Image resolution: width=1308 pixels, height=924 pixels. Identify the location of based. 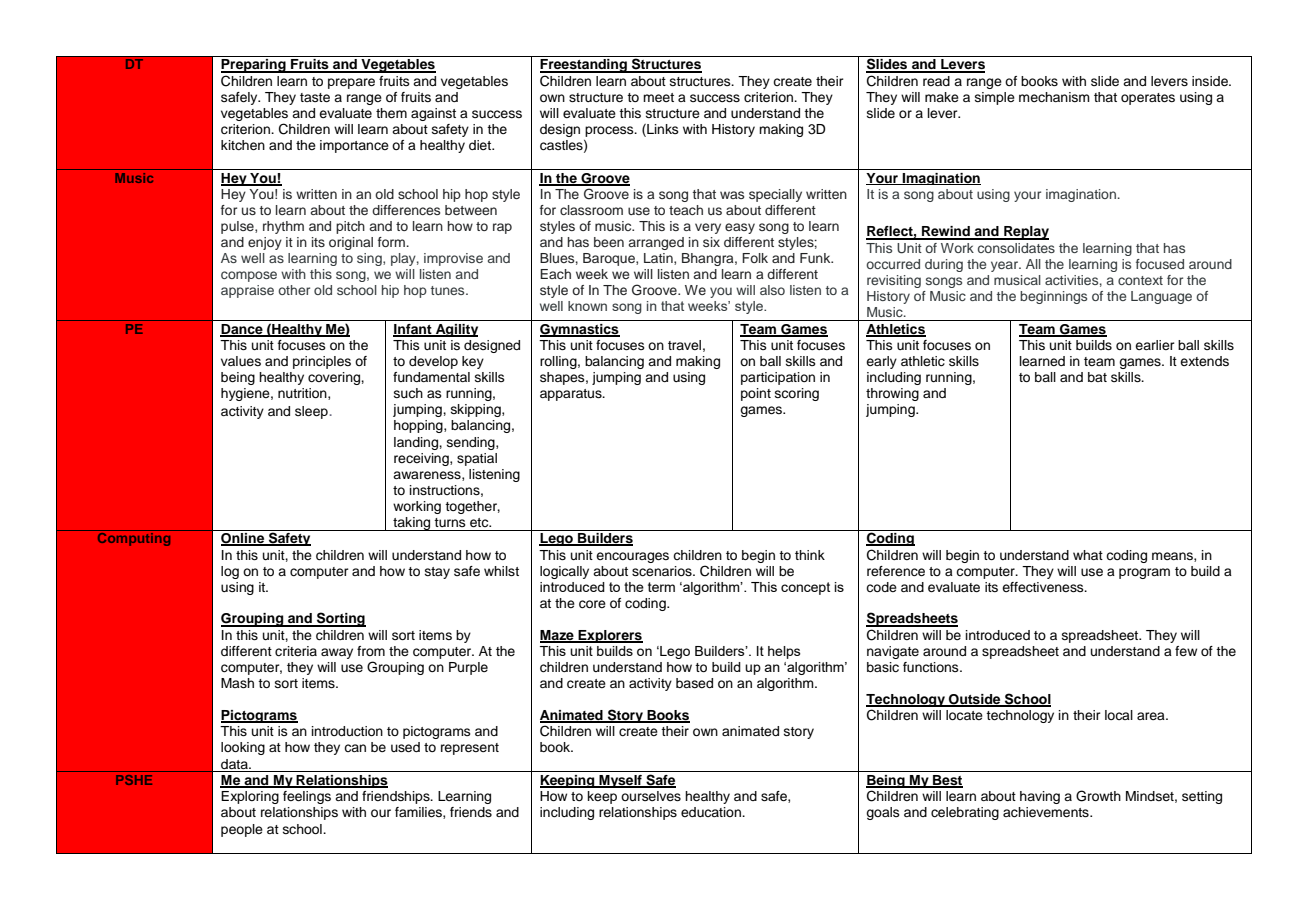
(694, 683).
